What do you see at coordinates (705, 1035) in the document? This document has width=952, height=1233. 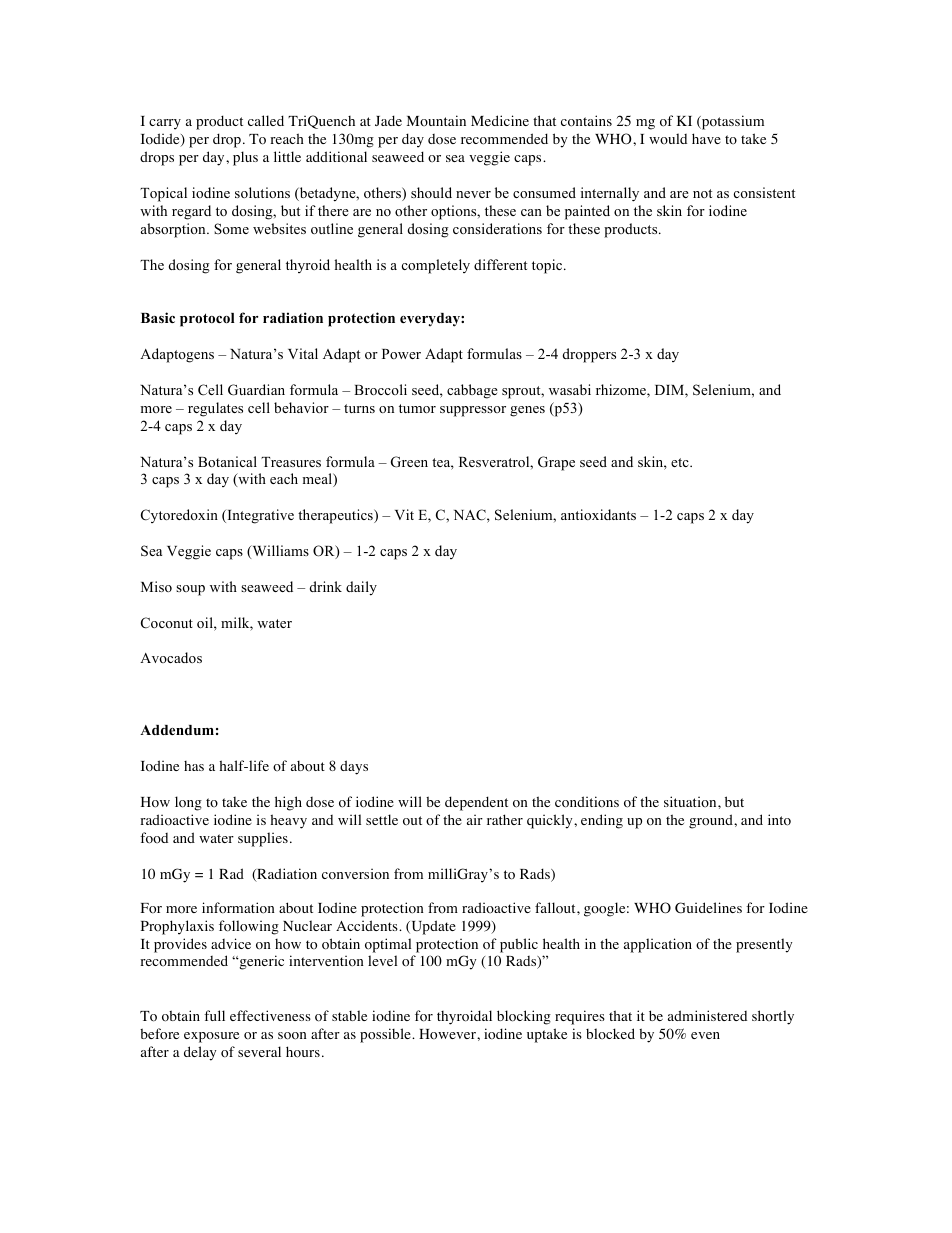 I see `even` at bounding box center [705, 1035].
